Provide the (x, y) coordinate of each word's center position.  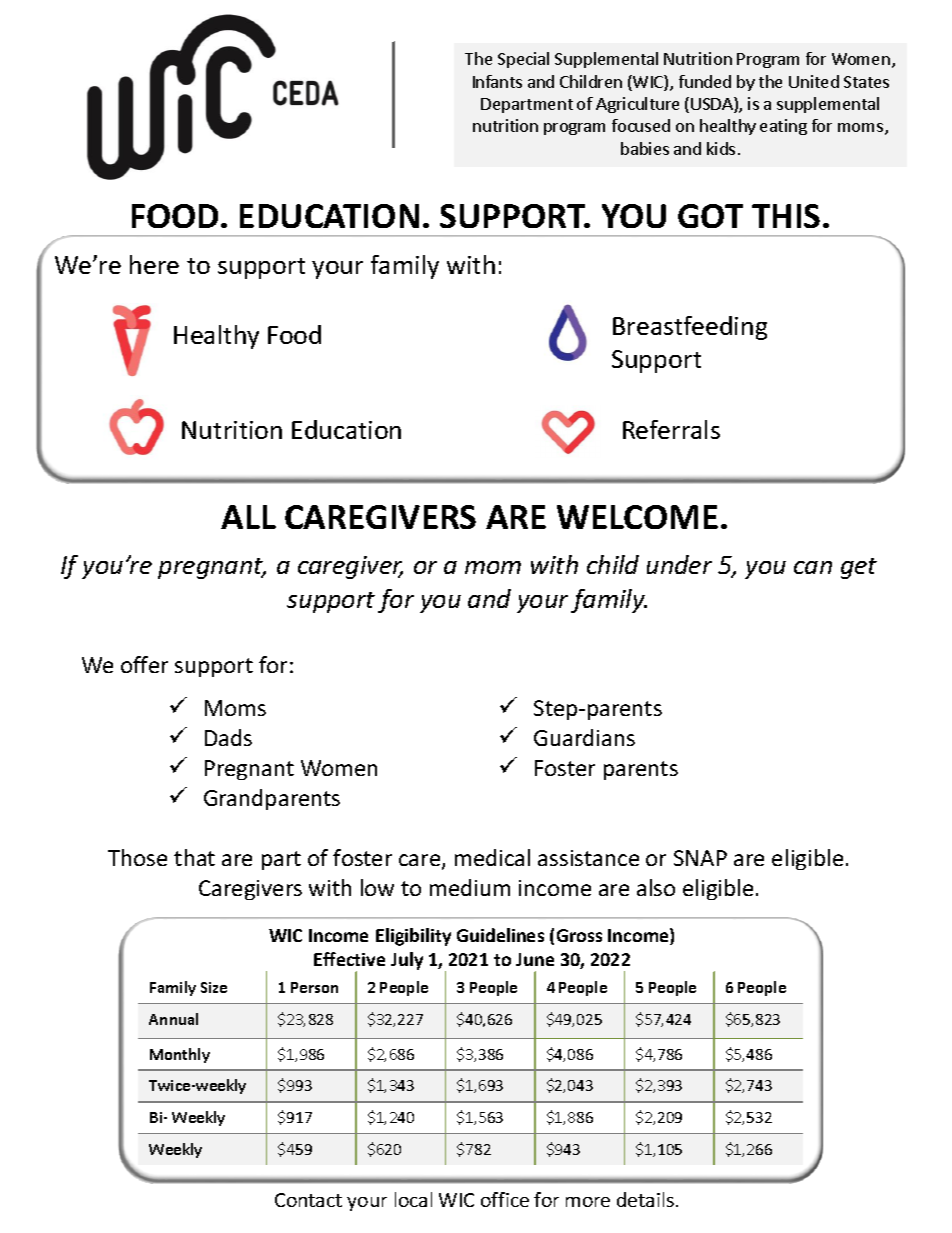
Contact (308, 1200)
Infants (497, 81)
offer (144, 664)
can (813, 567)
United (814, 81)
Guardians (584, 737)
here (154, 264)
